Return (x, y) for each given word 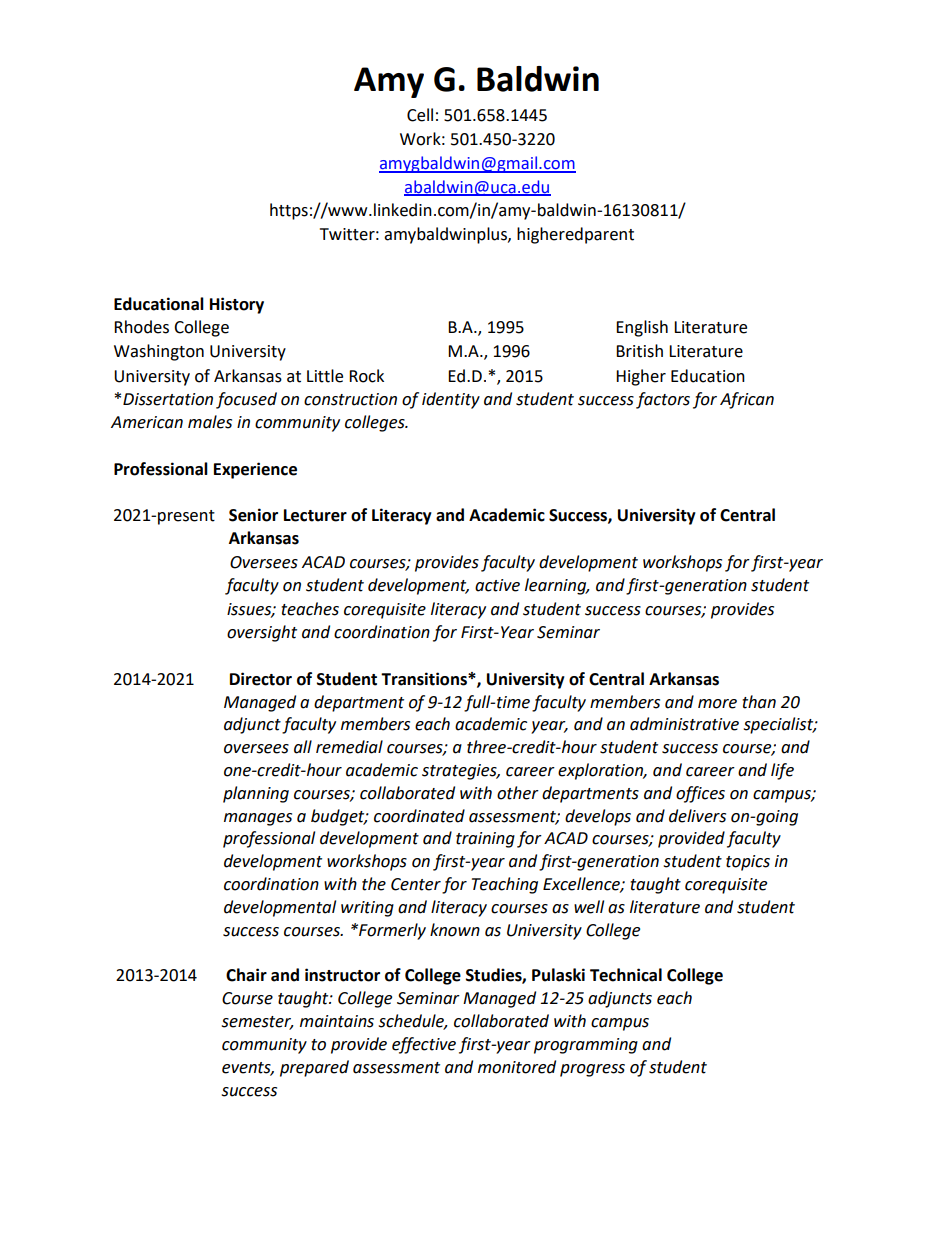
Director (261, 679)
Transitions (425, 679)
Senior (253, 515)
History (237, 305)
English (642, 328)
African (747, 400)
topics (748, 863)
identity (451, 400)
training (485, 840)
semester (257, 1023)
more (717, 704)
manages (258, 819)
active (497, 585)
